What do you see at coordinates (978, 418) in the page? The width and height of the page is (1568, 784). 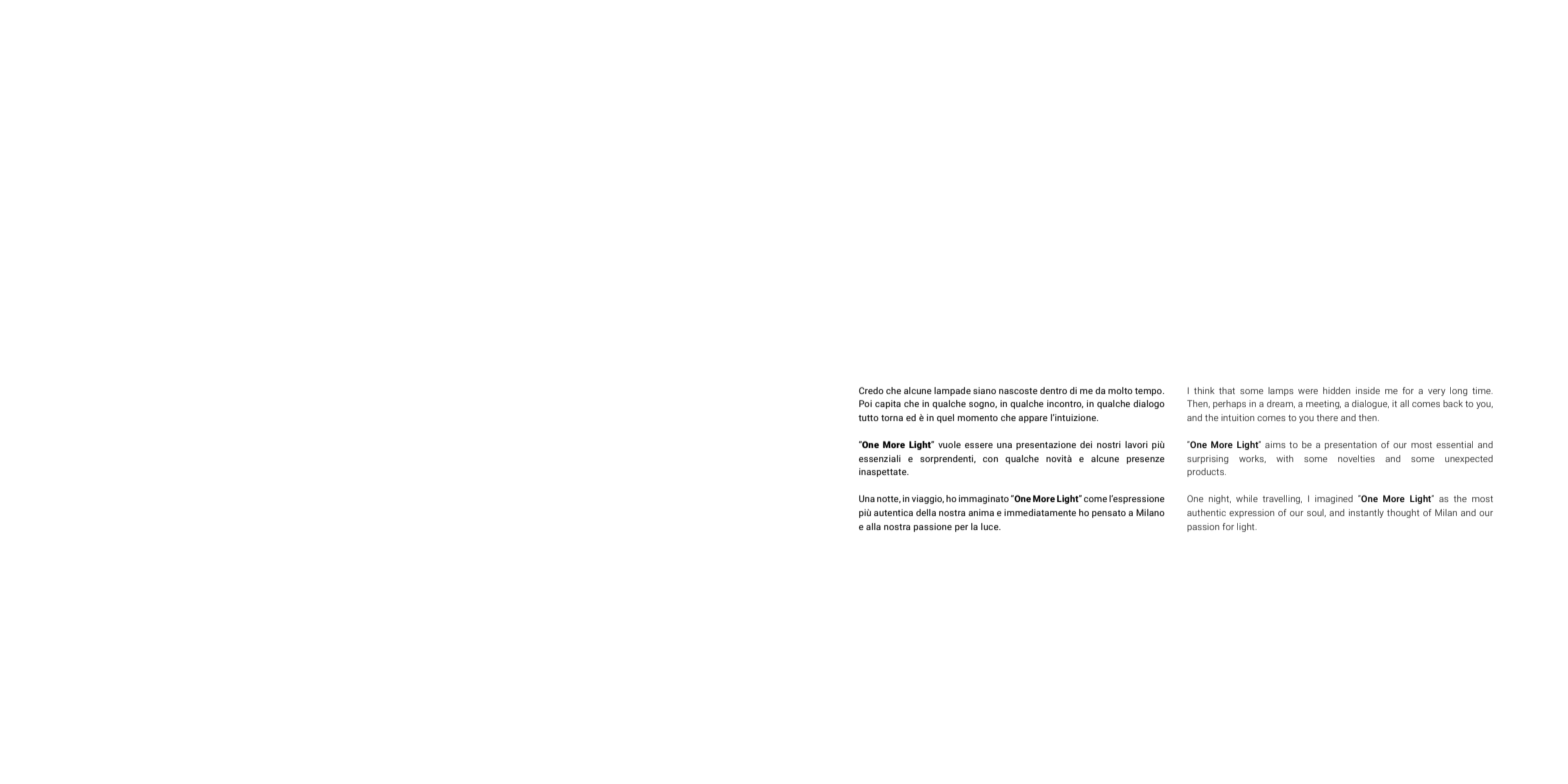 I see `momento` at bounding box center [978, 418].
